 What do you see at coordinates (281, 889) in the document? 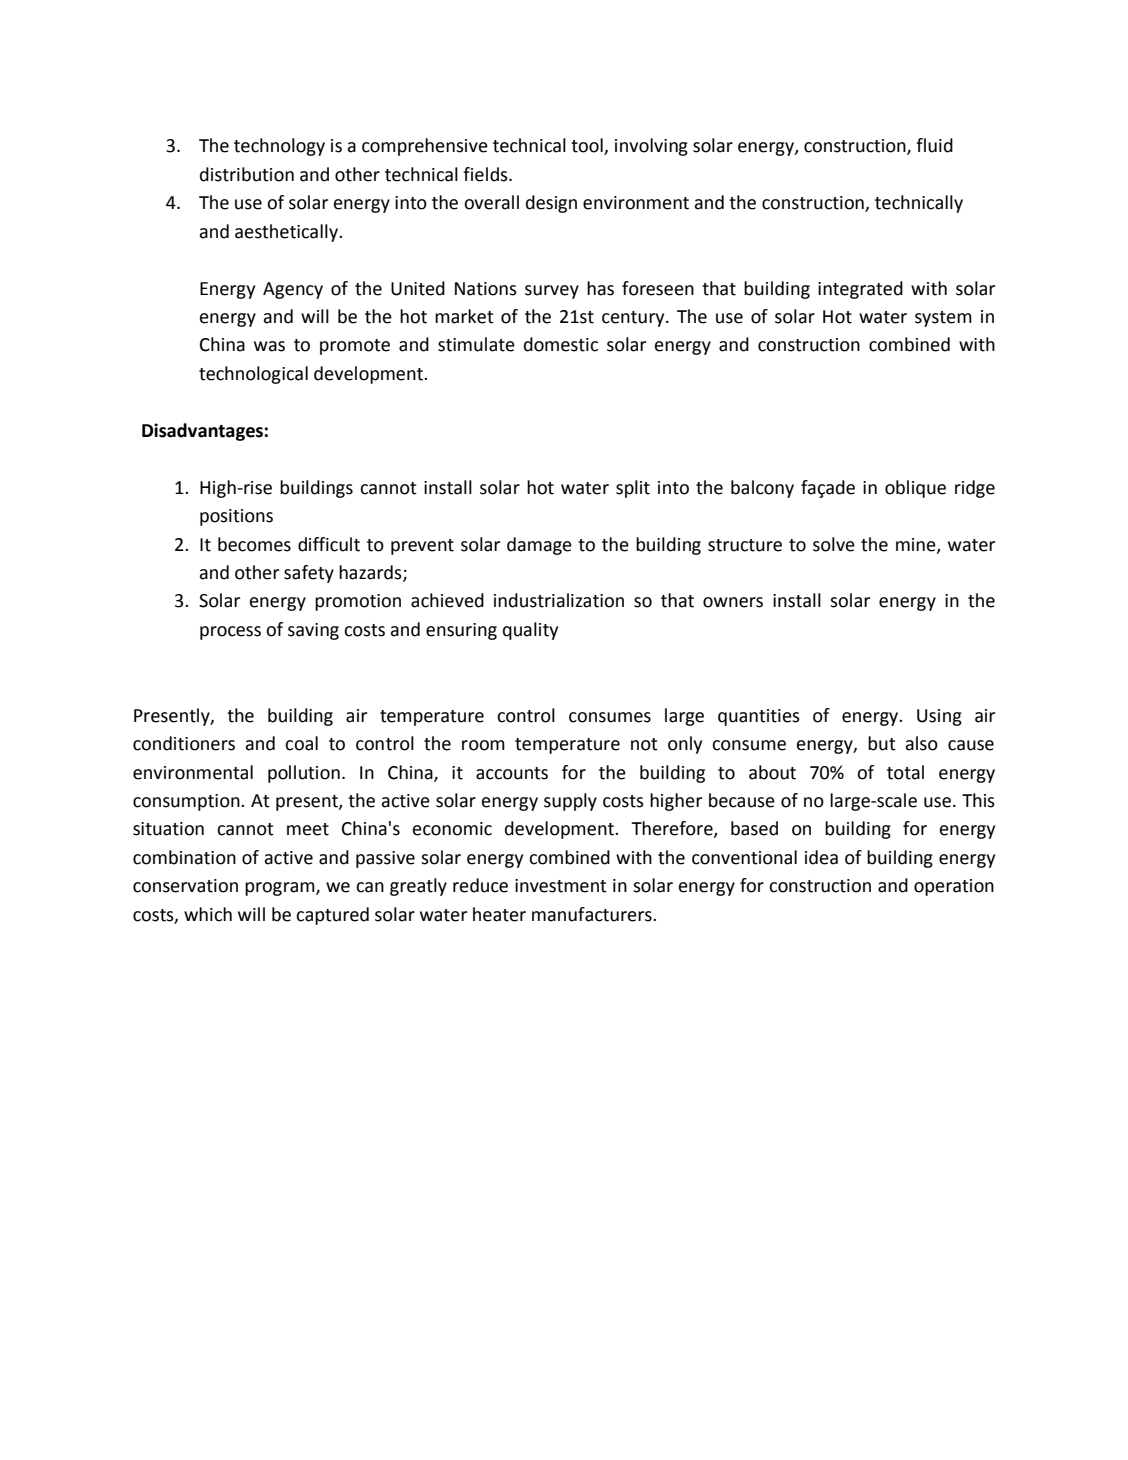
I see `program` at bounding box center [281, 889].
